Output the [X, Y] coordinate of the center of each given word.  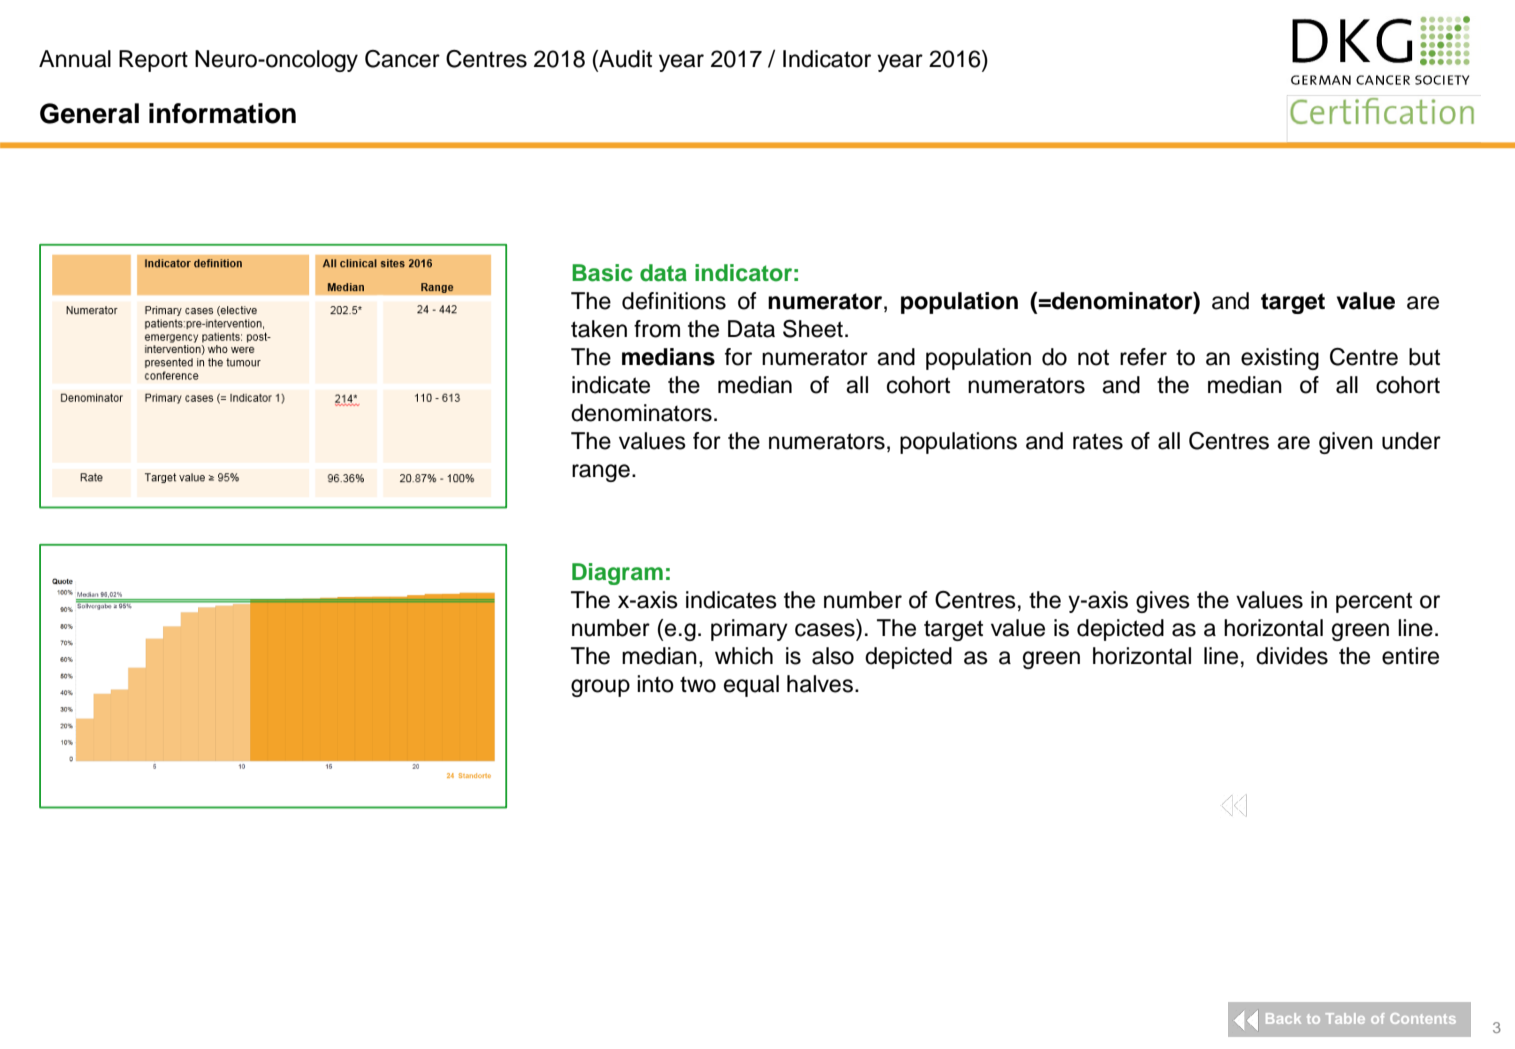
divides [1292, 656]
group [600, 688]
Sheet [813, 329]
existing [1280, 359]
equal [751, 686]
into [655, 684]
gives [1163, 602]
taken [599, 329]
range [601, 473]
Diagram [617, 574]
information [222, 113]
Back [1283, 1018]
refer [1143, 357]
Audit [624, 59]
